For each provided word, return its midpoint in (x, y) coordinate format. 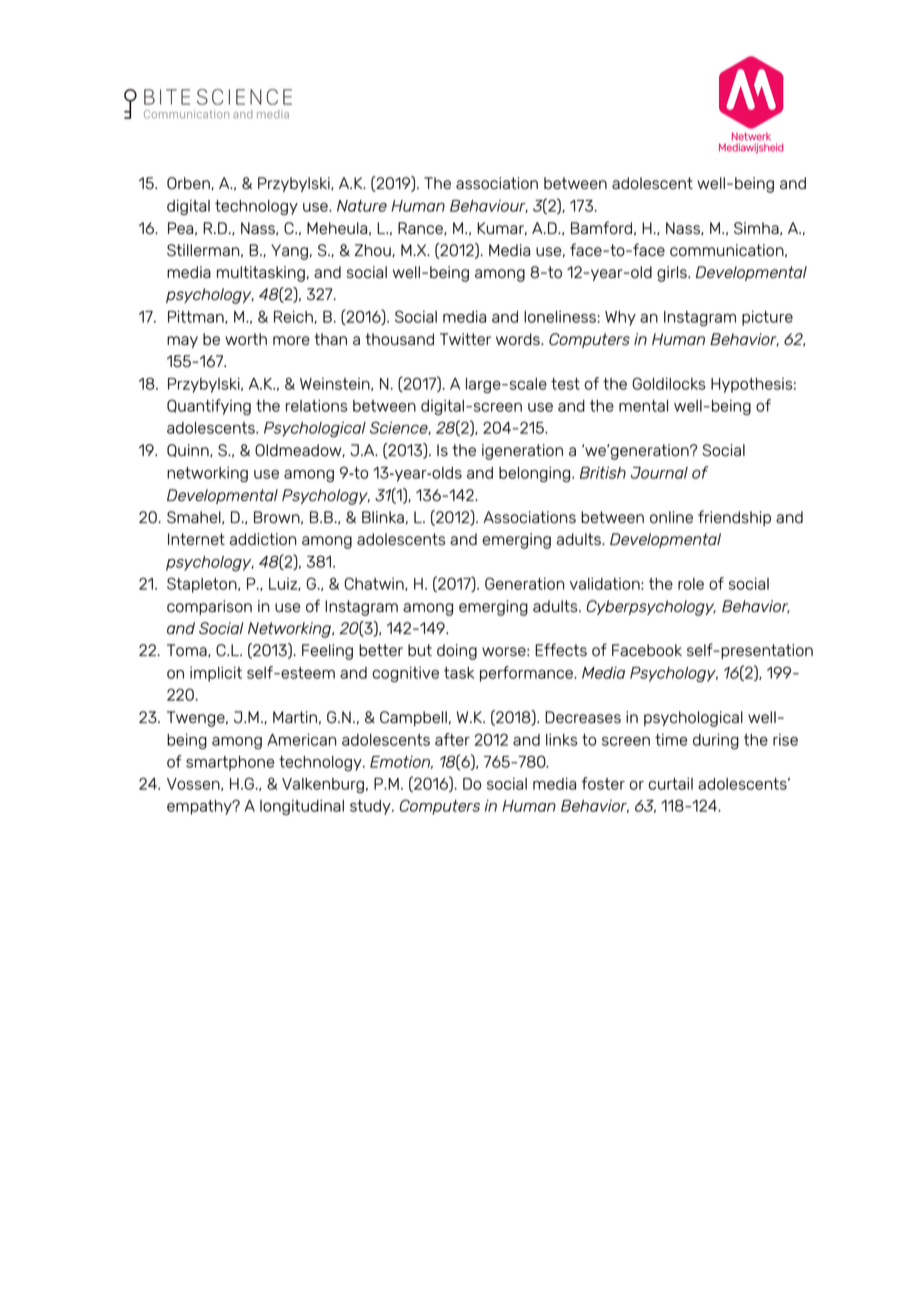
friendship (734, 518)
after (452, 739)
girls (673, 274)
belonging (536, 474)
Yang (289, 252)
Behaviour (489, 206)
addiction (263, 539)
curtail (671, 784)
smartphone (230, 763)
